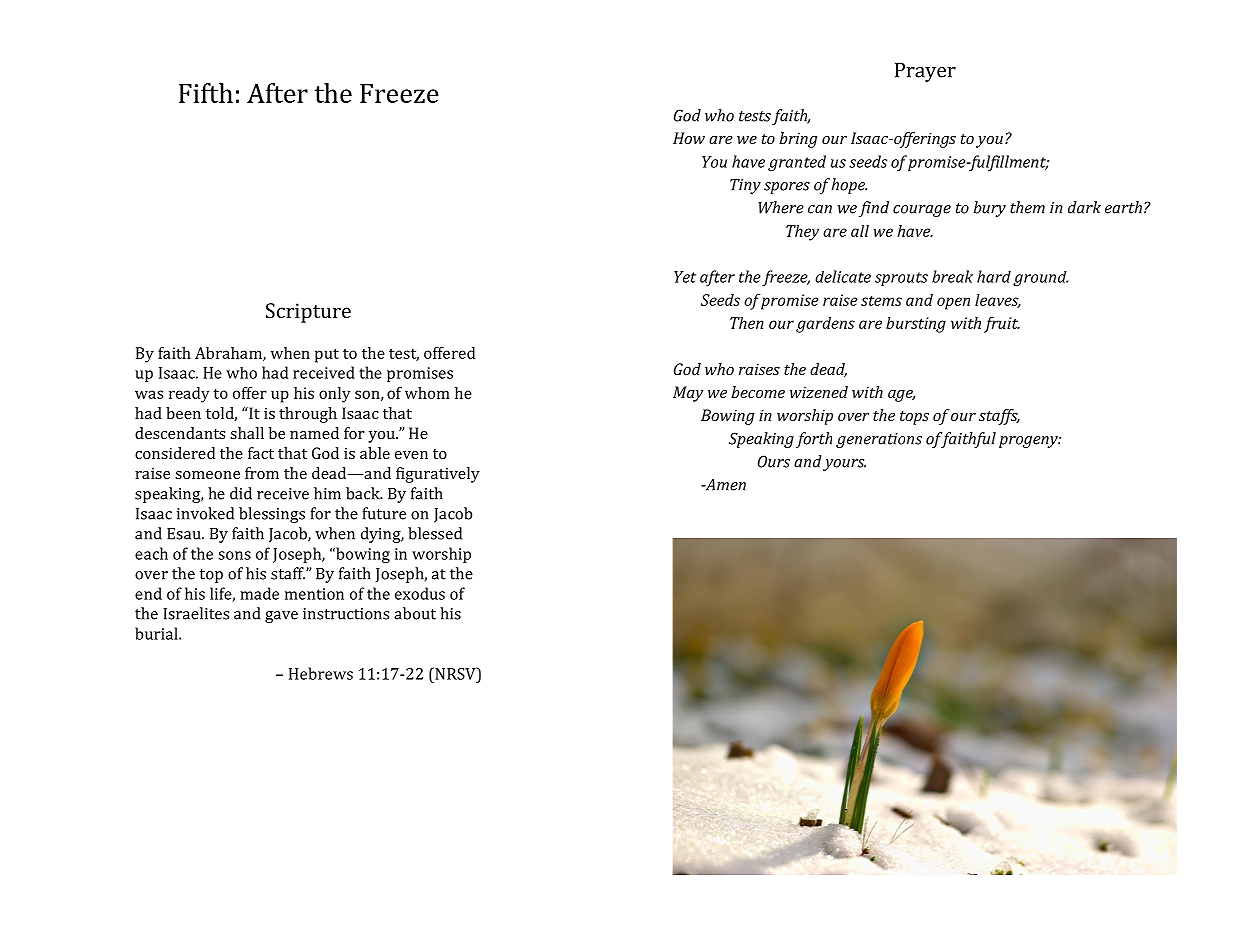 The width and height of the page is (1233, 952). I want to click on Hebrews, so click(321, 673).
